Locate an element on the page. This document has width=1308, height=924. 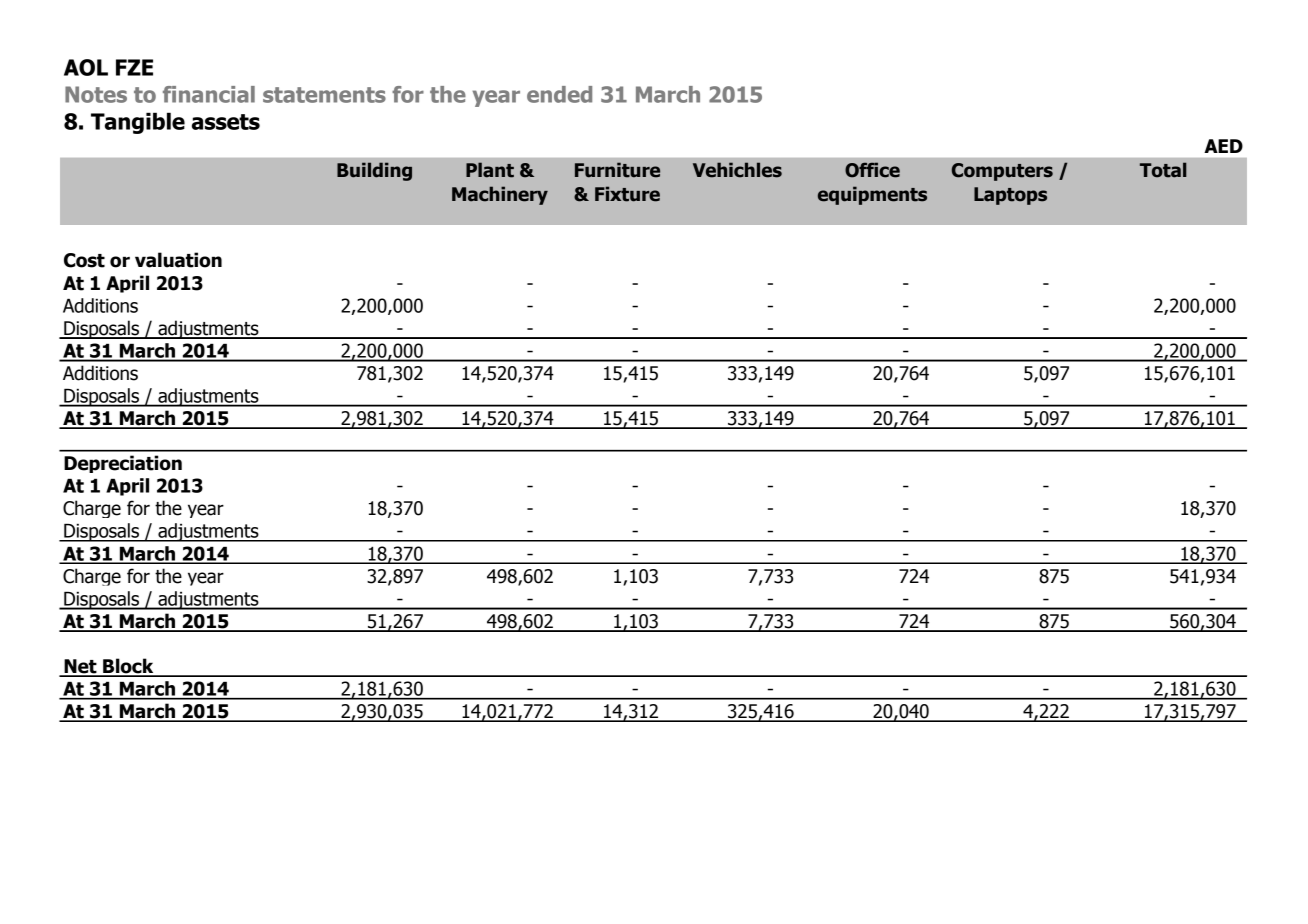
ended is located at coordinates (559, 94).
